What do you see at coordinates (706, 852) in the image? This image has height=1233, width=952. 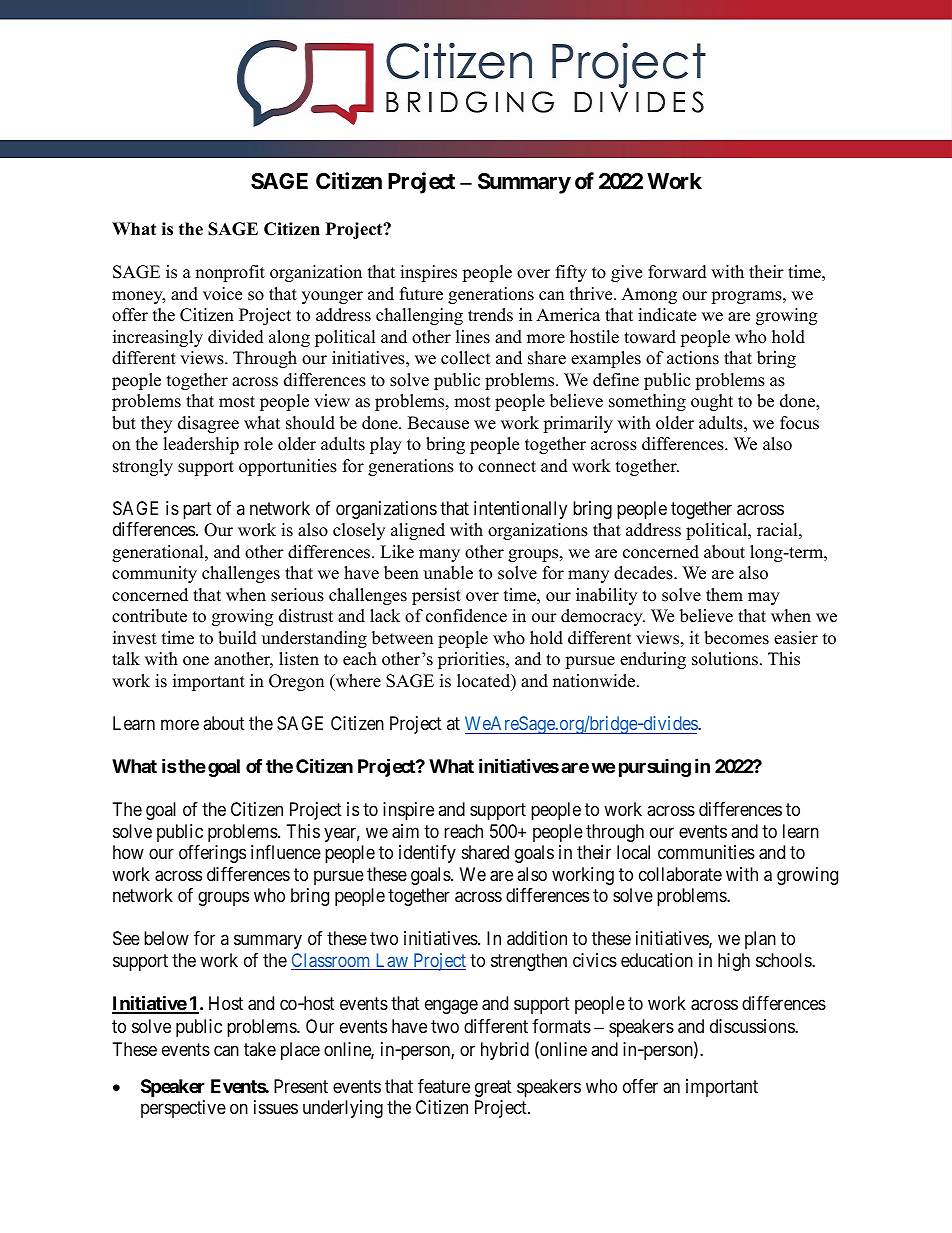 I see `communities` at bounding box center [706, 852].
